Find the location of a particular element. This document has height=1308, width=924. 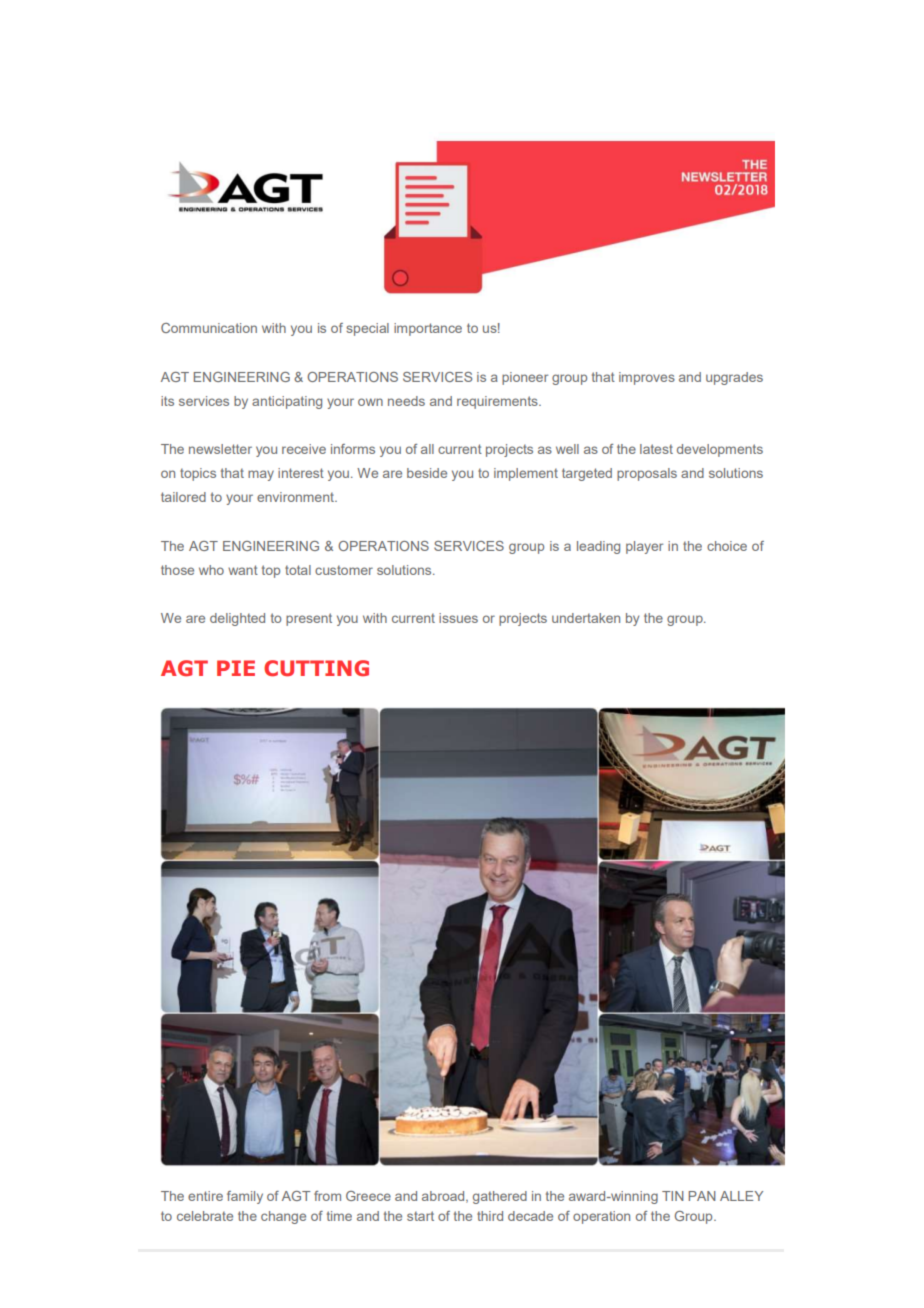

abroad is located at coordinates (444, 1197).
